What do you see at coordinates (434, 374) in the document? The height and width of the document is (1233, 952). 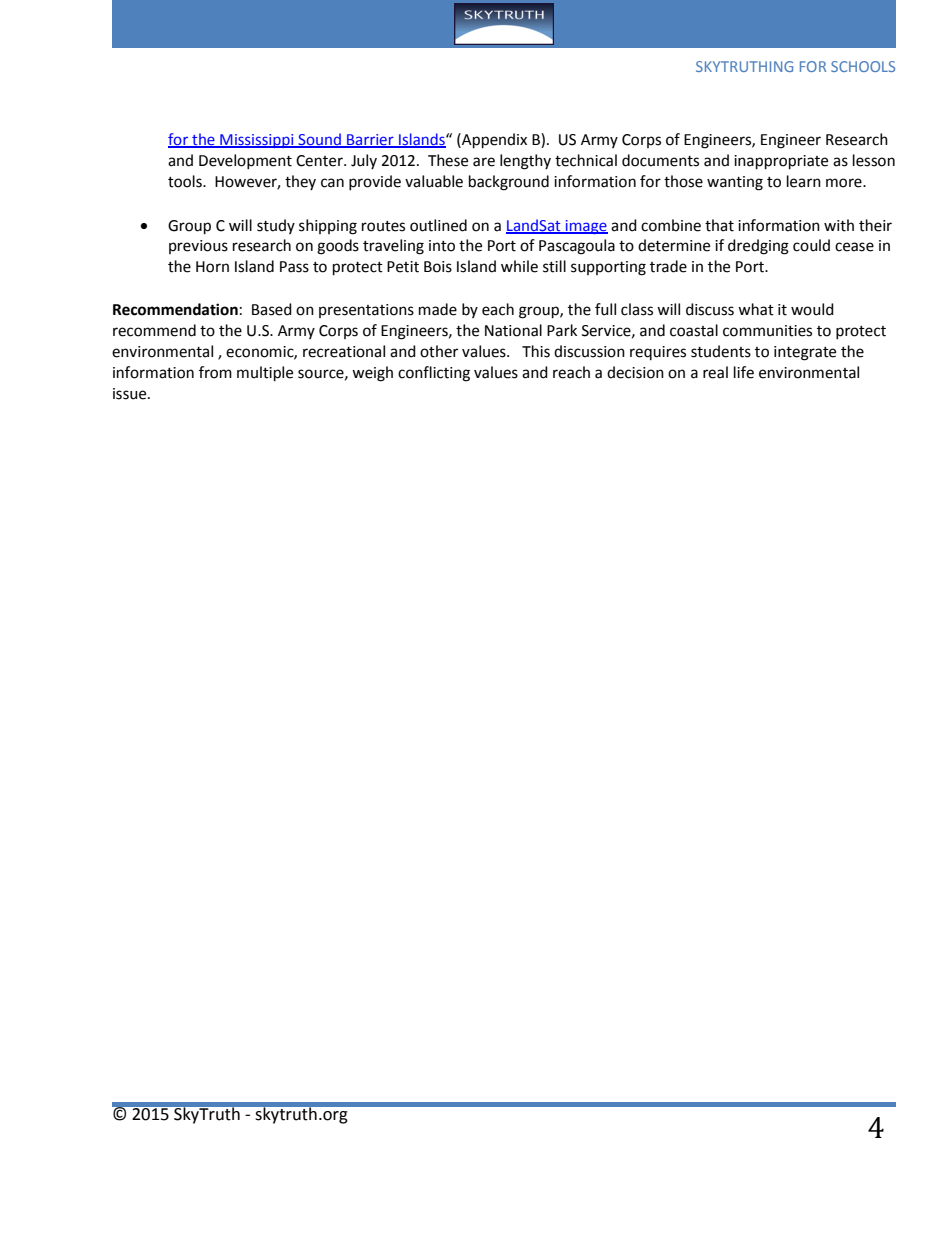 I see `conflicting` at bounding box center [434, 374].
